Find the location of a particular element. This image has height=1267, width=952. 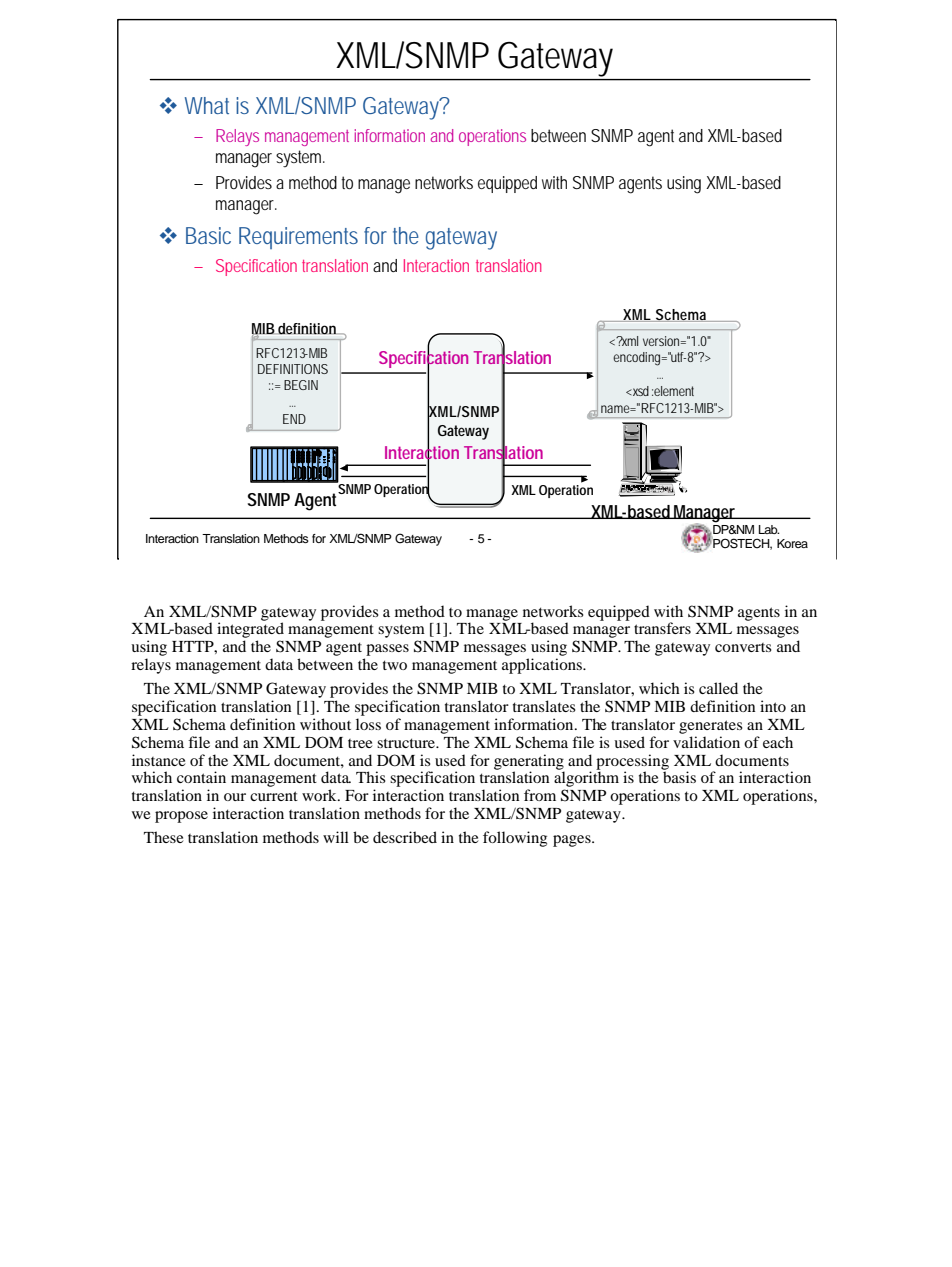

converts is located at coordinates (743, 647).
